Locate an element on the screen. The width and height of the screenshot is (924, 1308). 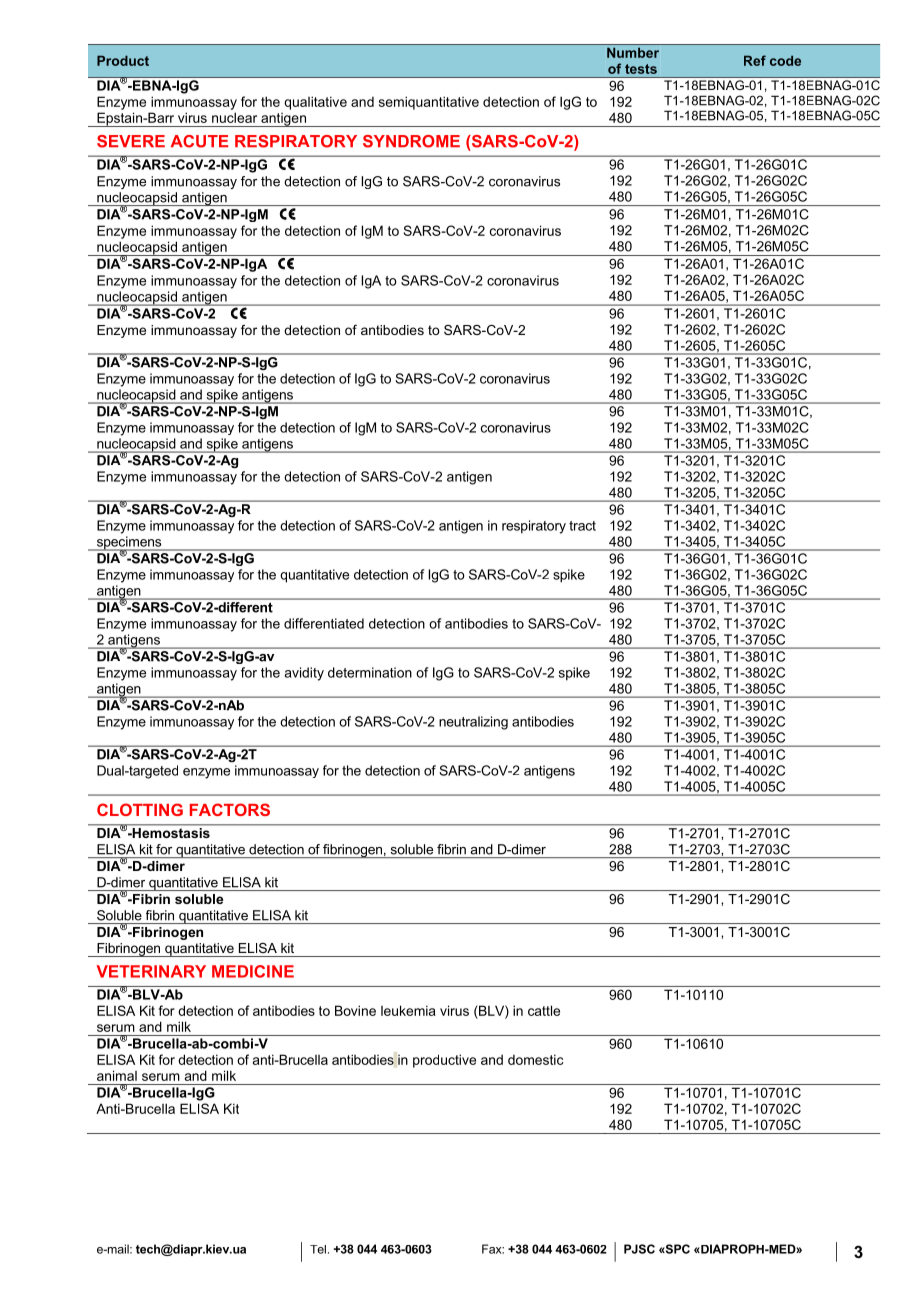
tests is located at coordinates (641, 69).
